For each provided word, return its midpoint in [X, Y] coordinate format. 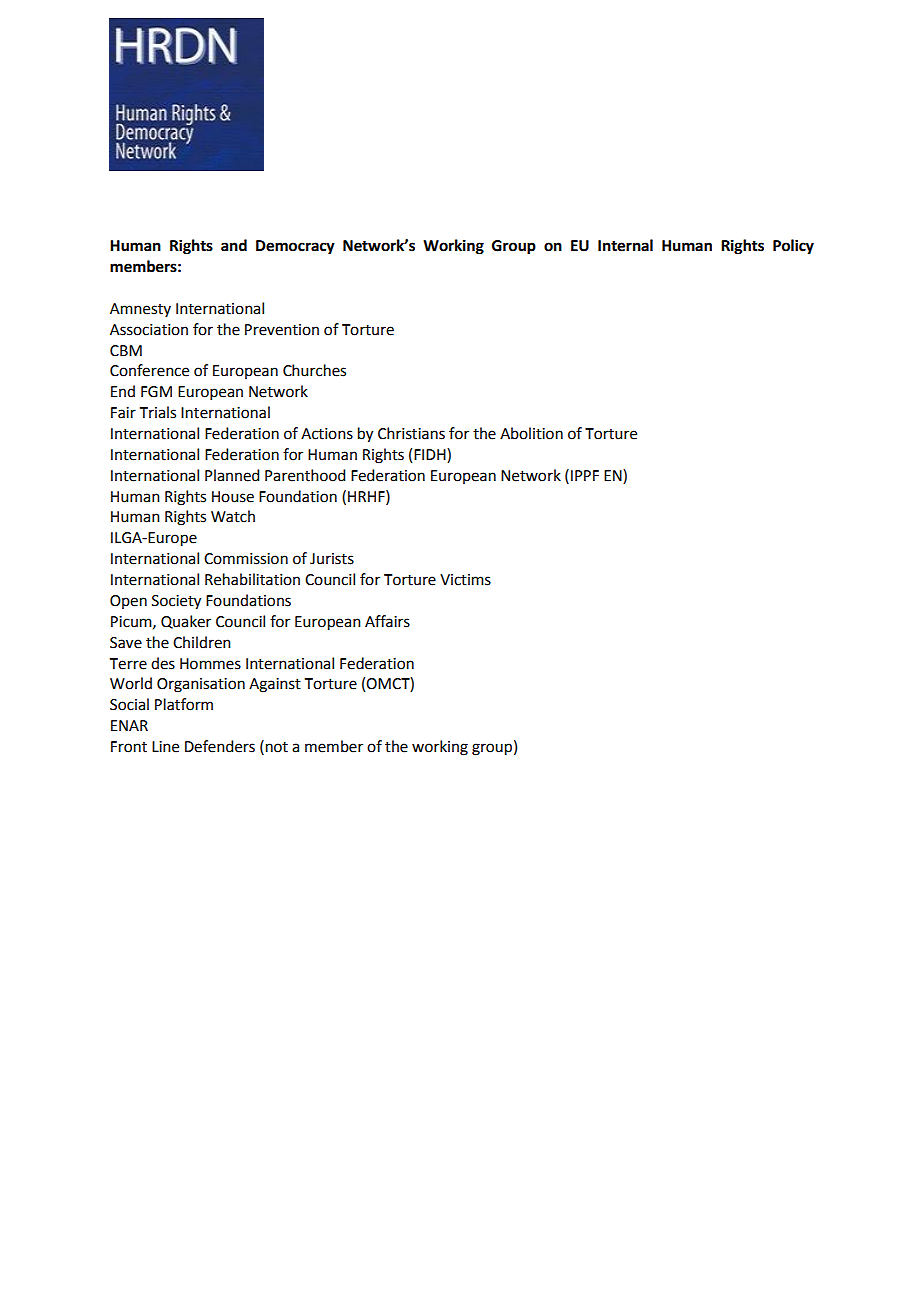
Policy [793, 247]
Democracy [295, 247]
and [234, 245]
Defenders [220, 746]
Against [275, 685]
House [233, 497]
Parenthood [305, 475]
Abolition [531, 433]
